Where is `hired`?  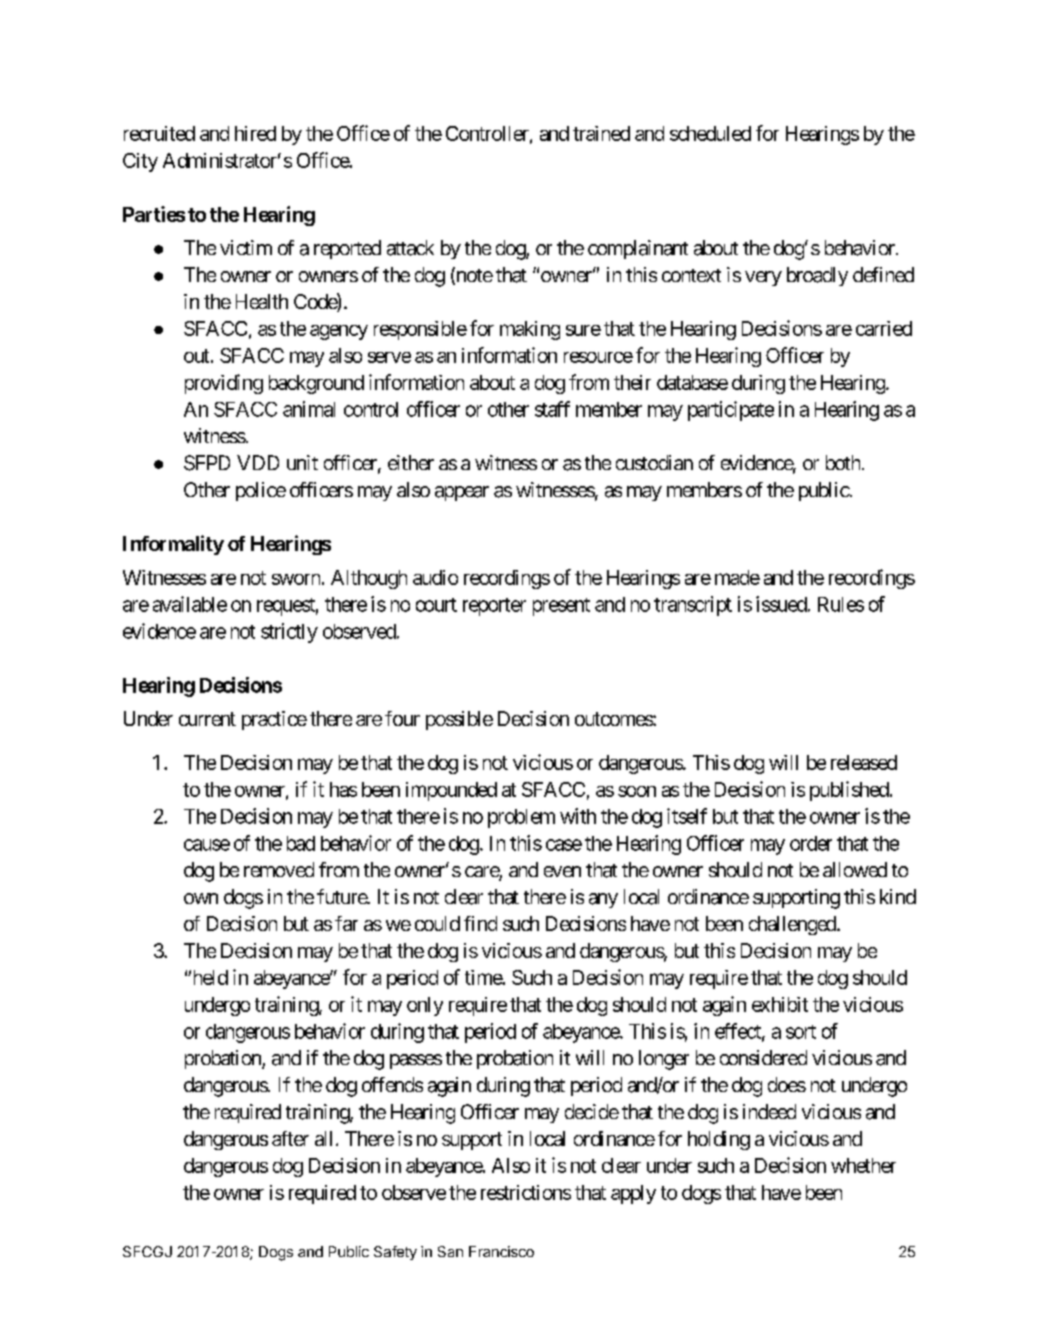 hired is located at coordinates (255, 133).
